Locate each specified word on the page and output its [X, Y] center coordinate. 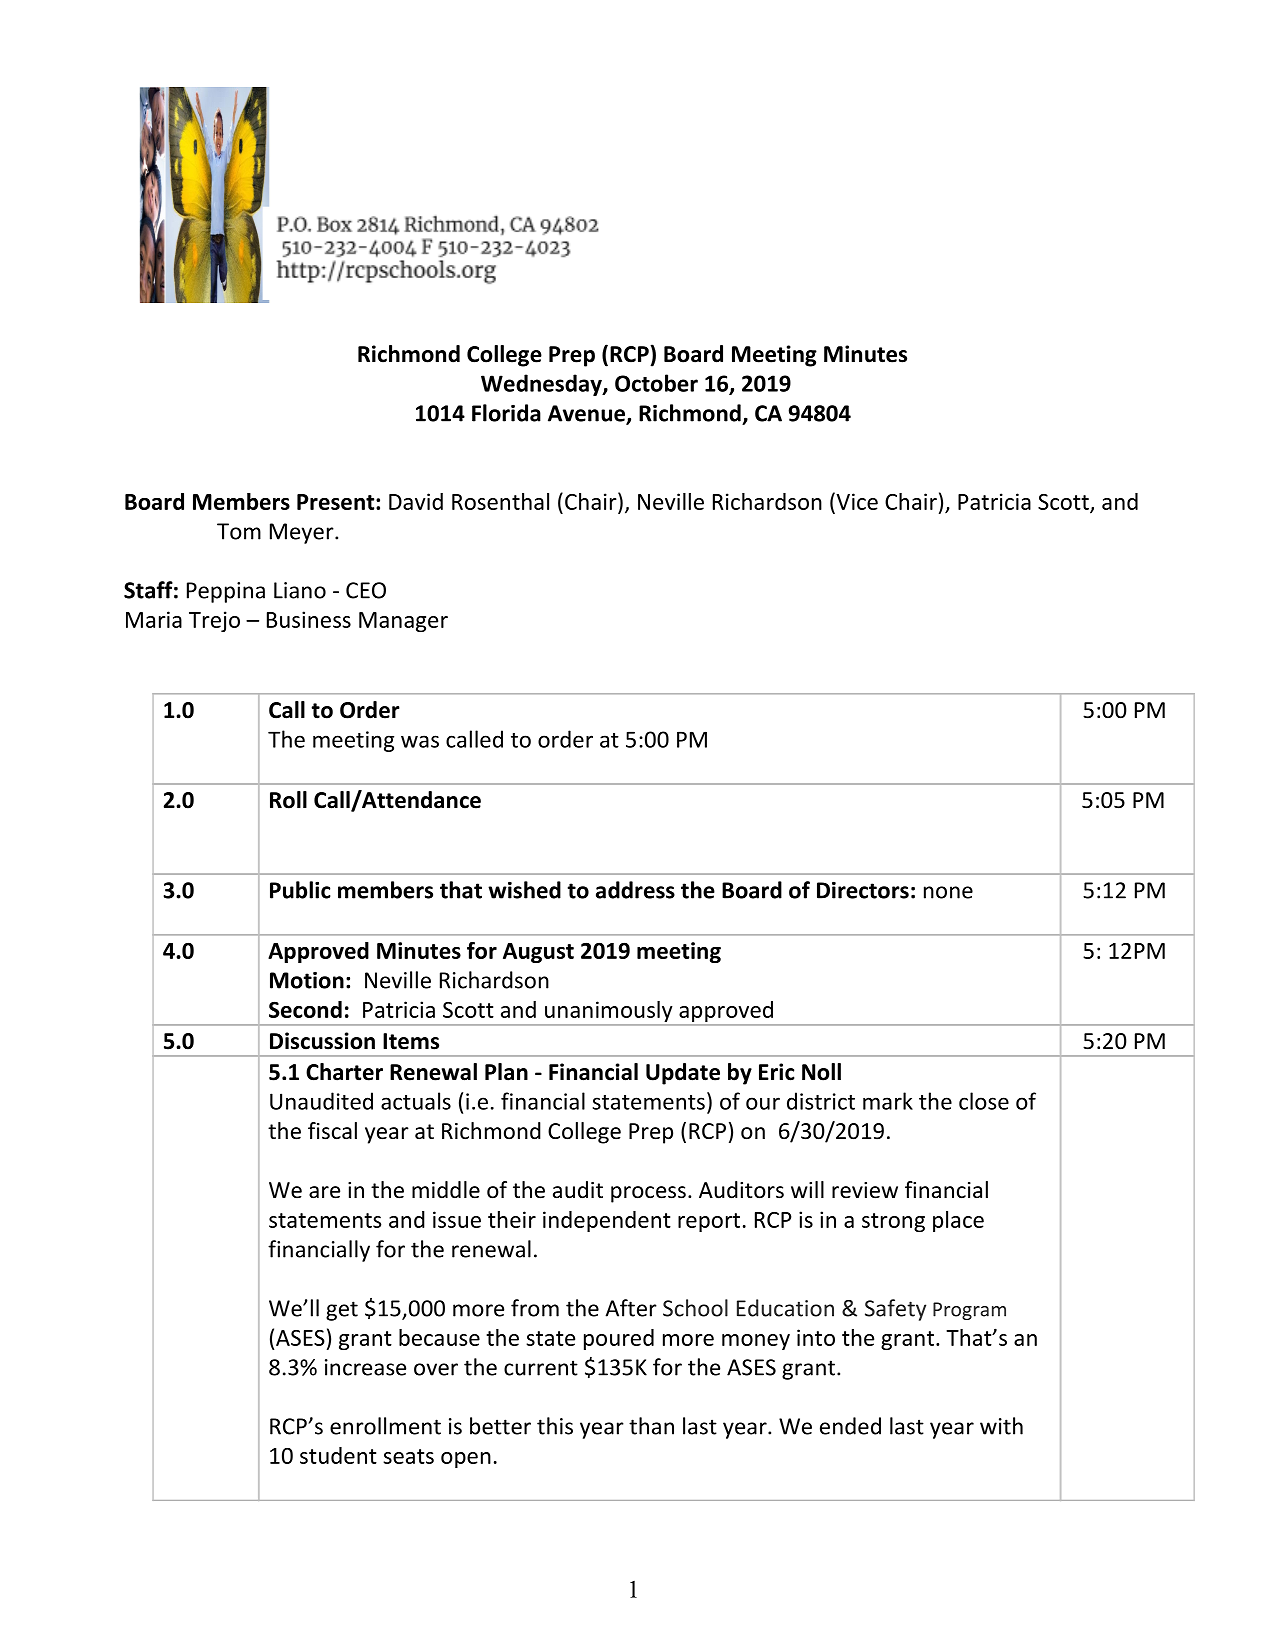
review [865, 1190]
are [324, 1192]
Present [335, 502]
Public [300, 890]
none [948, 892]
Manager [403, 622]
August [538, 953]
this [555, 1426]
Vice [856, 501]
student [338, 1455]
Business [309, 619]
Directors [863, 890]
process [648, 1194]
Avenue [587, 414]
